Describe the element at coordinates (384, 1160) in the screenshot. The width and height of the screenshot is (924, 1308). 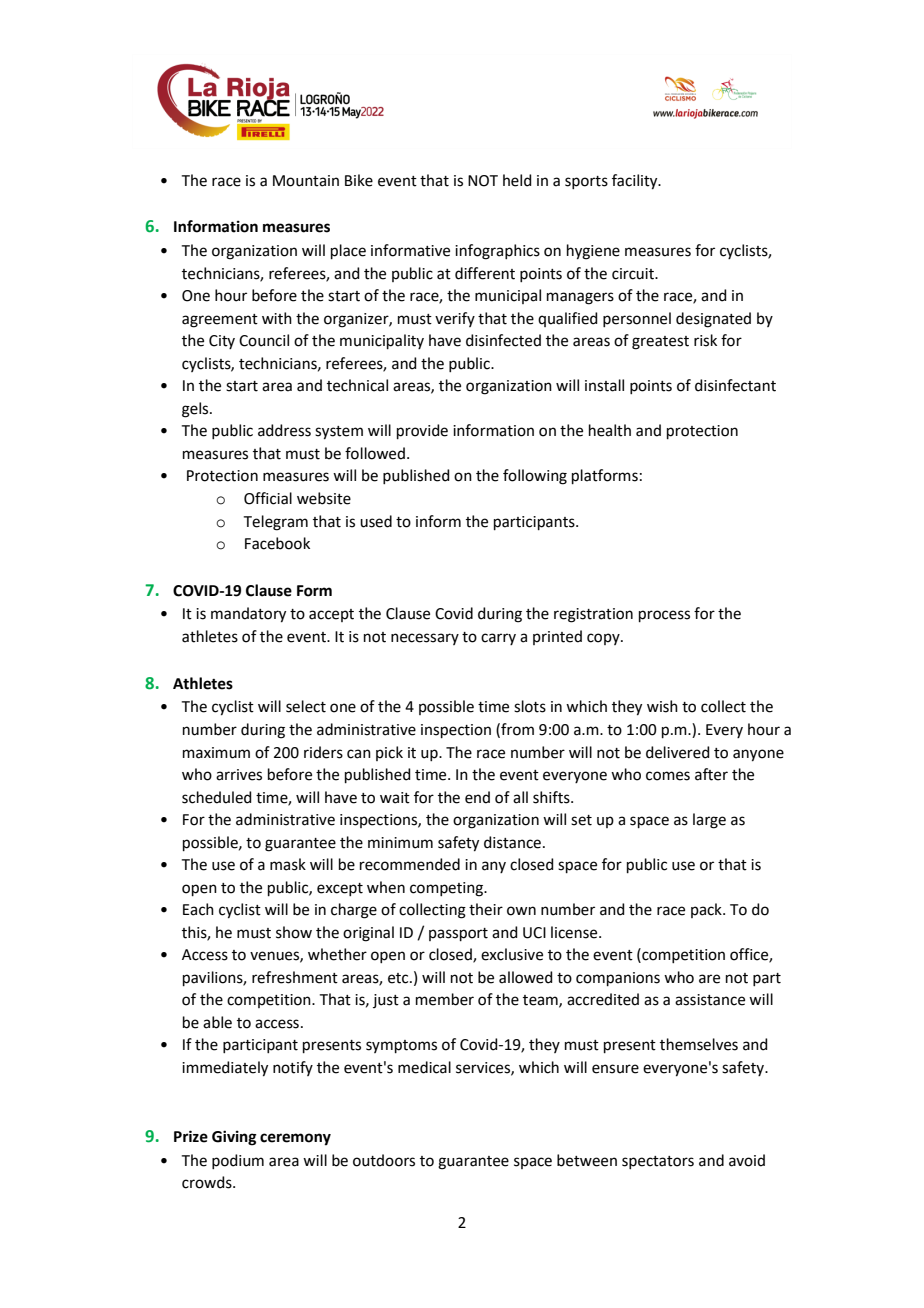
I see `outdoors` at that location.
